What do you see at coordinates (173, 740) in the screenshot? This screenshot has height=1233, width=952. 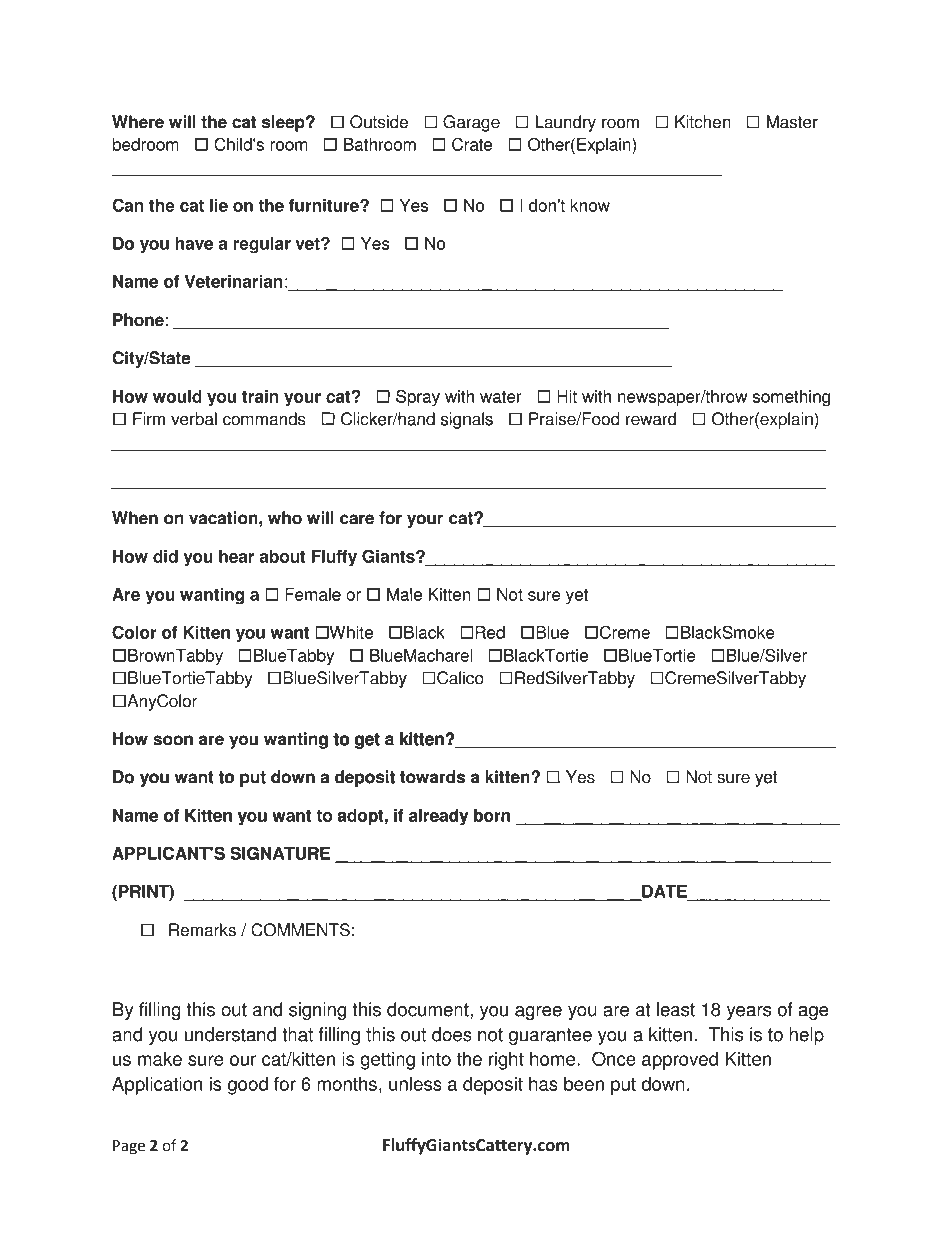 I see `soon` at bounding box center [173, 740].
